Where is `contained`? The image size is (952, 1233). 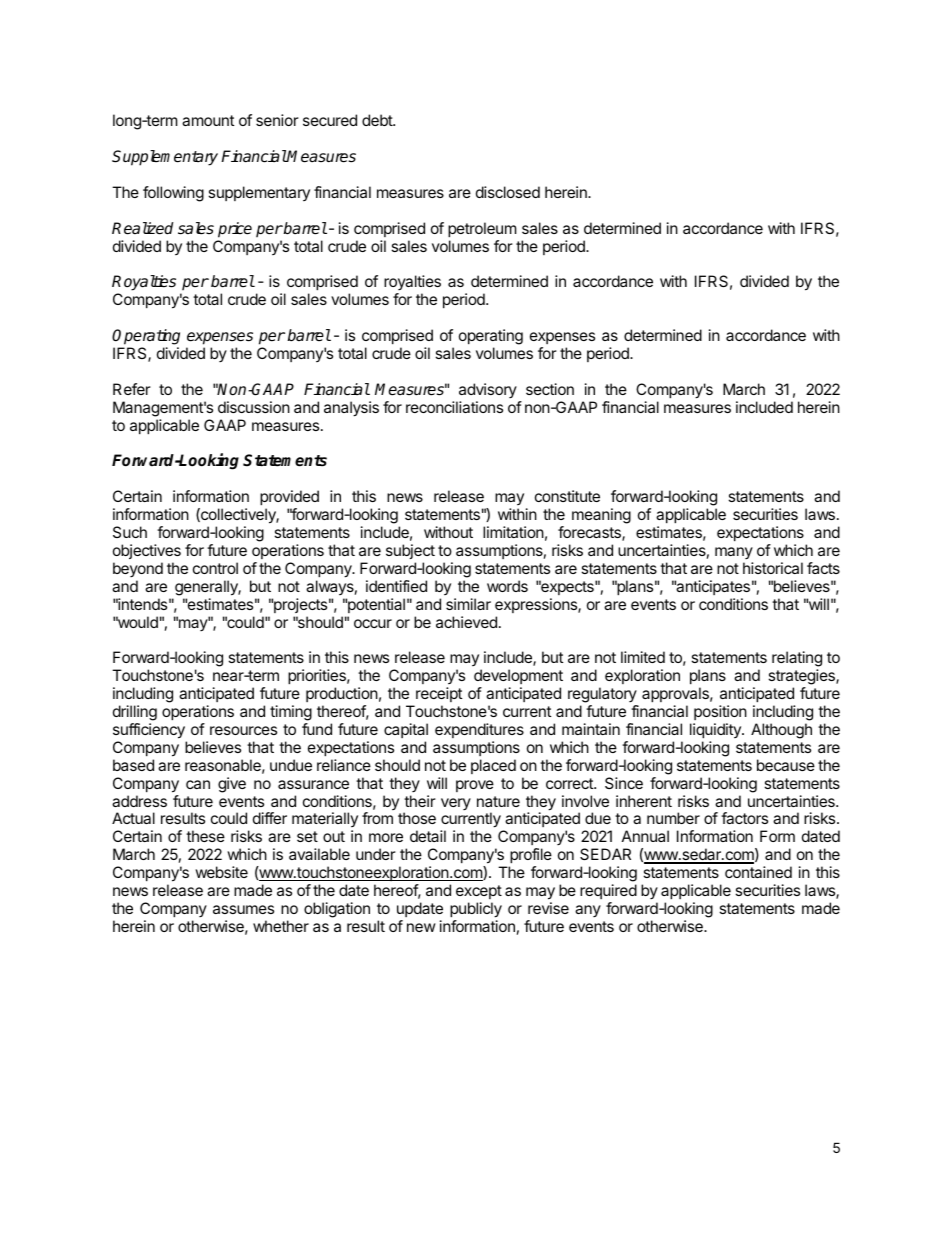 contained is located at coordinates (758, 872).
